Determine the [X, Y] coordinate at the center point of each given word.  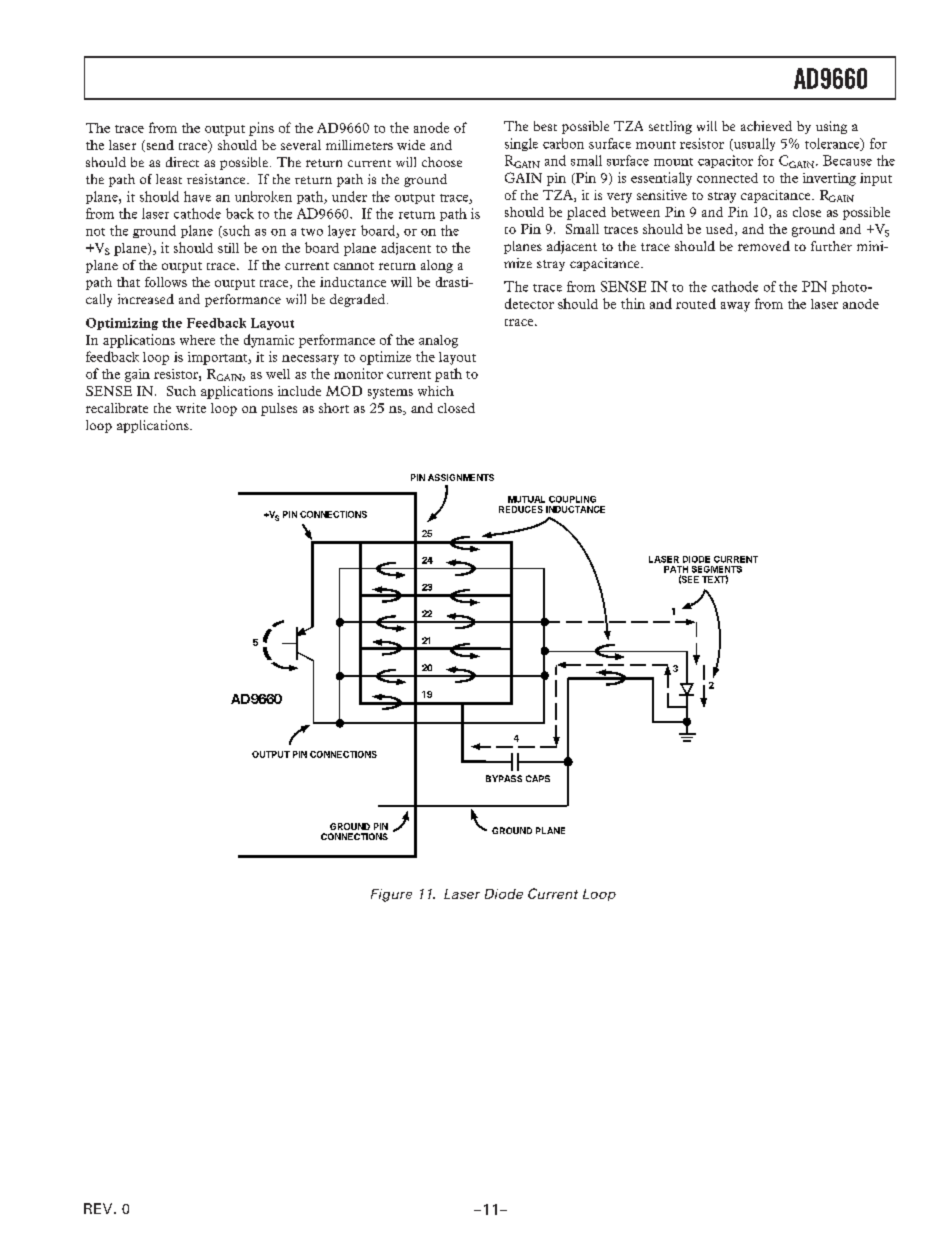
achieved [766, 126]
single [521, 144]
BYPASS [504, 778]
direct [182, 162]
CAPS [538, 778]
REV [99, 1208]
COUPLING [572, 499]
